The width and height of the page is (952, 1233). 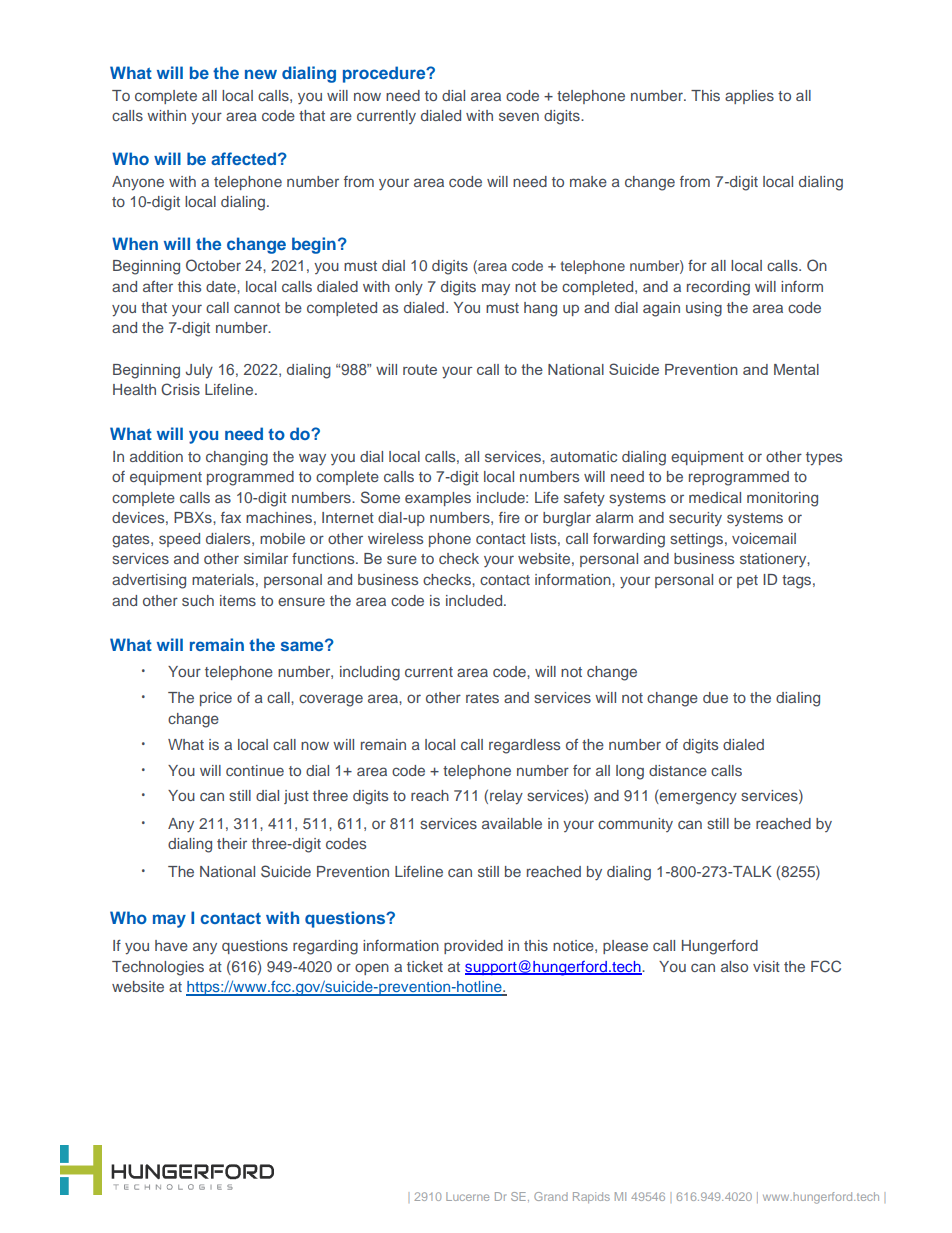 I want to click on price, so click(x=216, y=699).
